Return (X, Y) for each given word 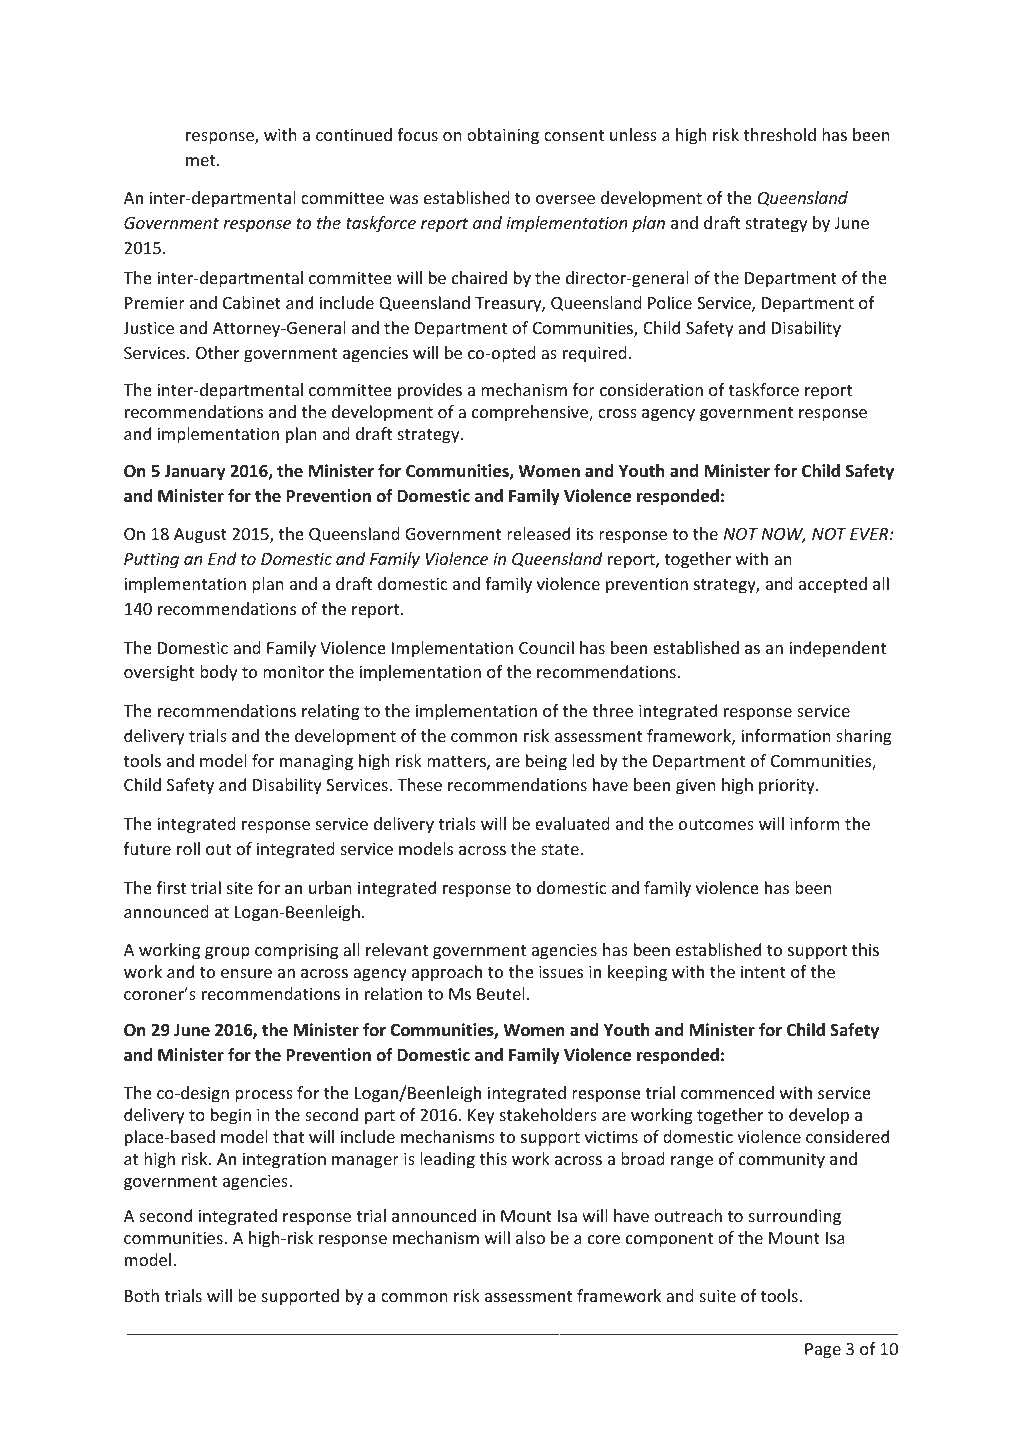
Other (218, 352)
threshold (779, 134)
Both (142, 1295)
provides (430, 391)
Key (481, 1117)
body (218, 673)
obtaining (503, 136)
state (560, 849)
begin (231, 1116)
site (240, 887)
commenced (727, 1092)
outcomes (716, 824)
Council (546, 647)
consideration (651, 389)
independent (837, 649)
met (202, 160)
